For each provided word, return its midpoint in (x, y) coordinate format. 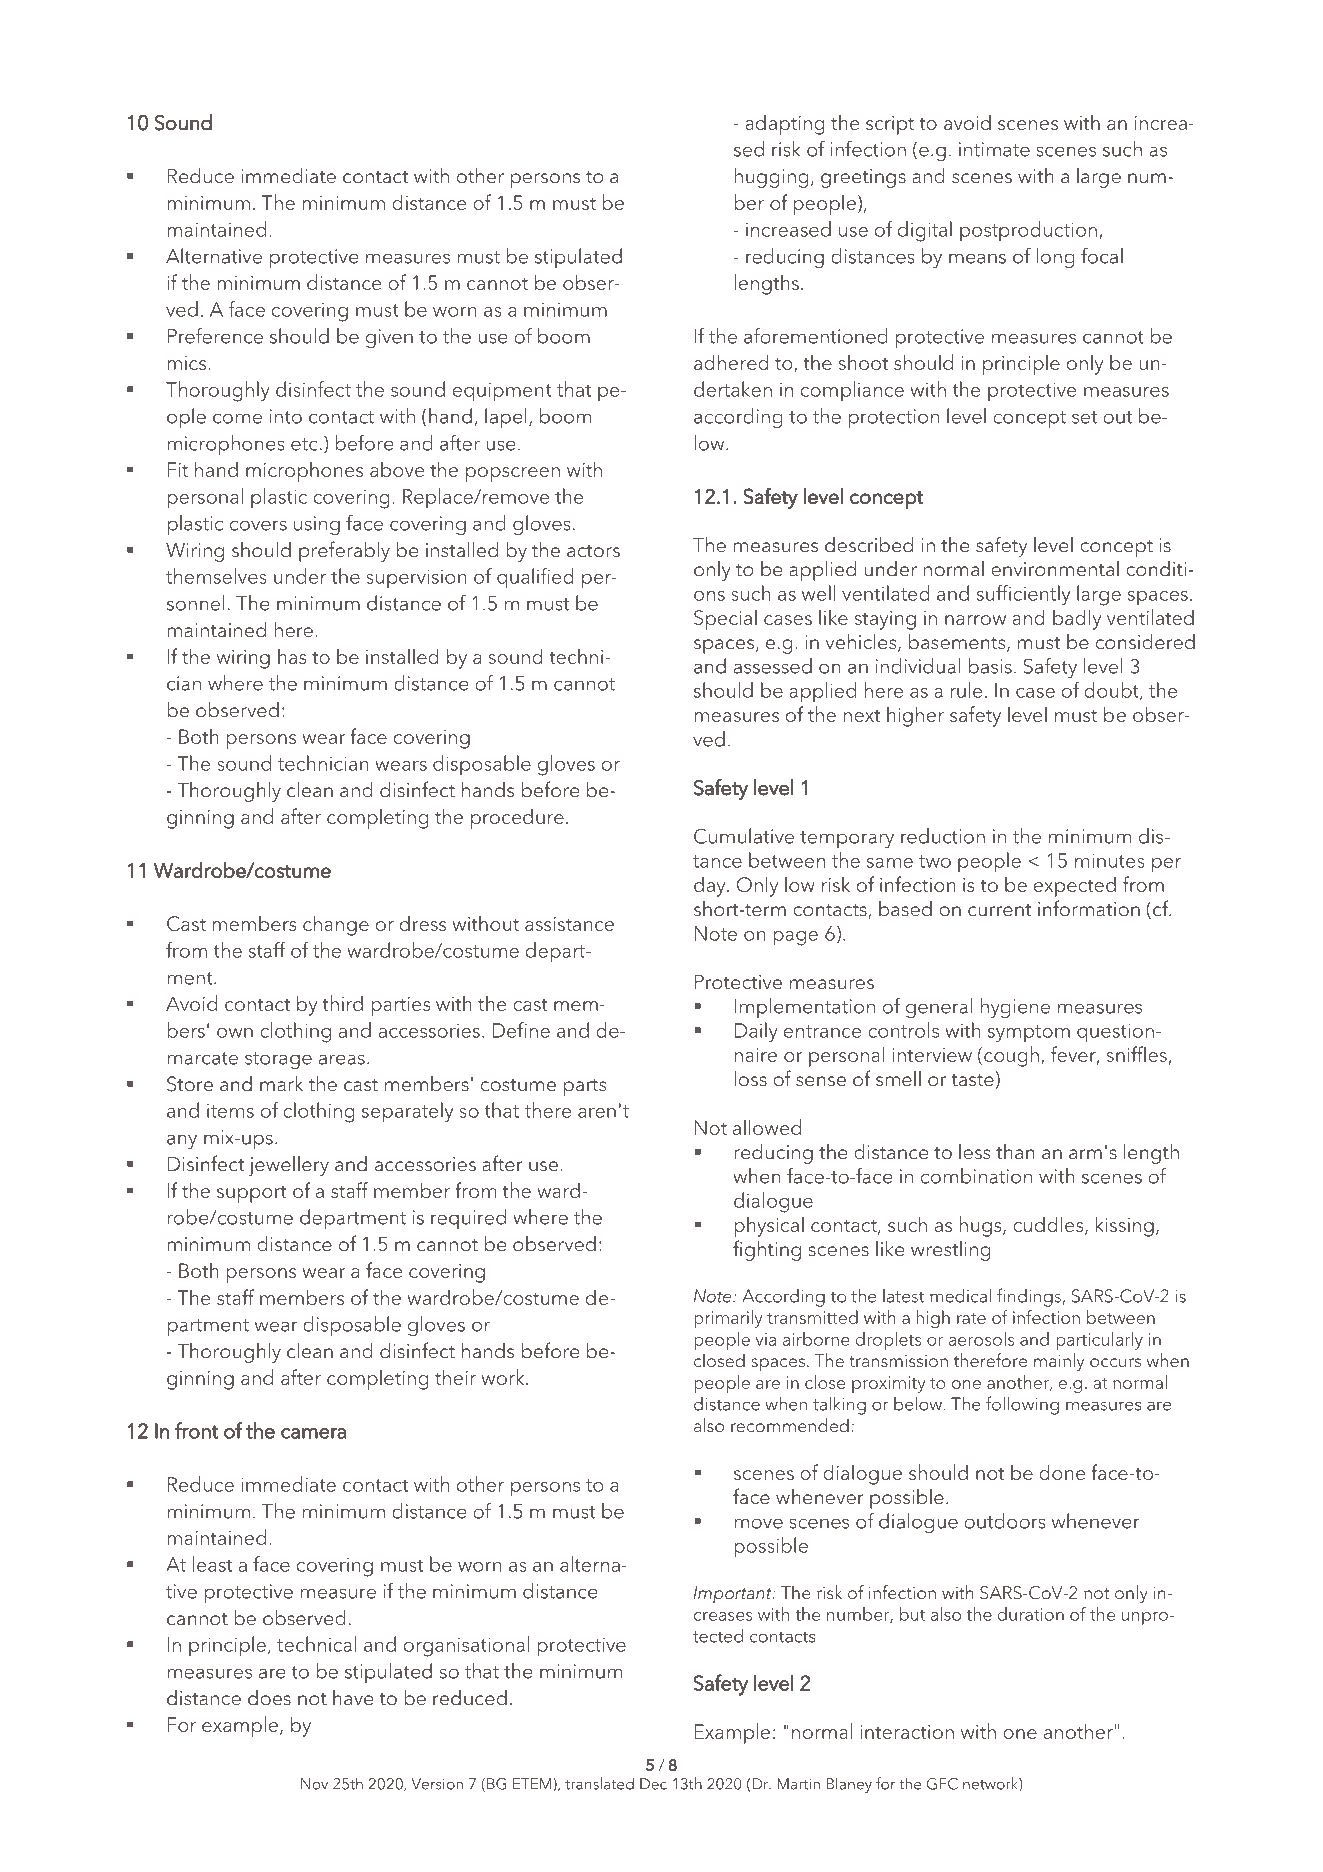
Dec (653, 1784)
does (269, 1698)
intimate (994, 149)
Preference (215, 336)
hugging (772, 178)
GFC (942, 1784)
